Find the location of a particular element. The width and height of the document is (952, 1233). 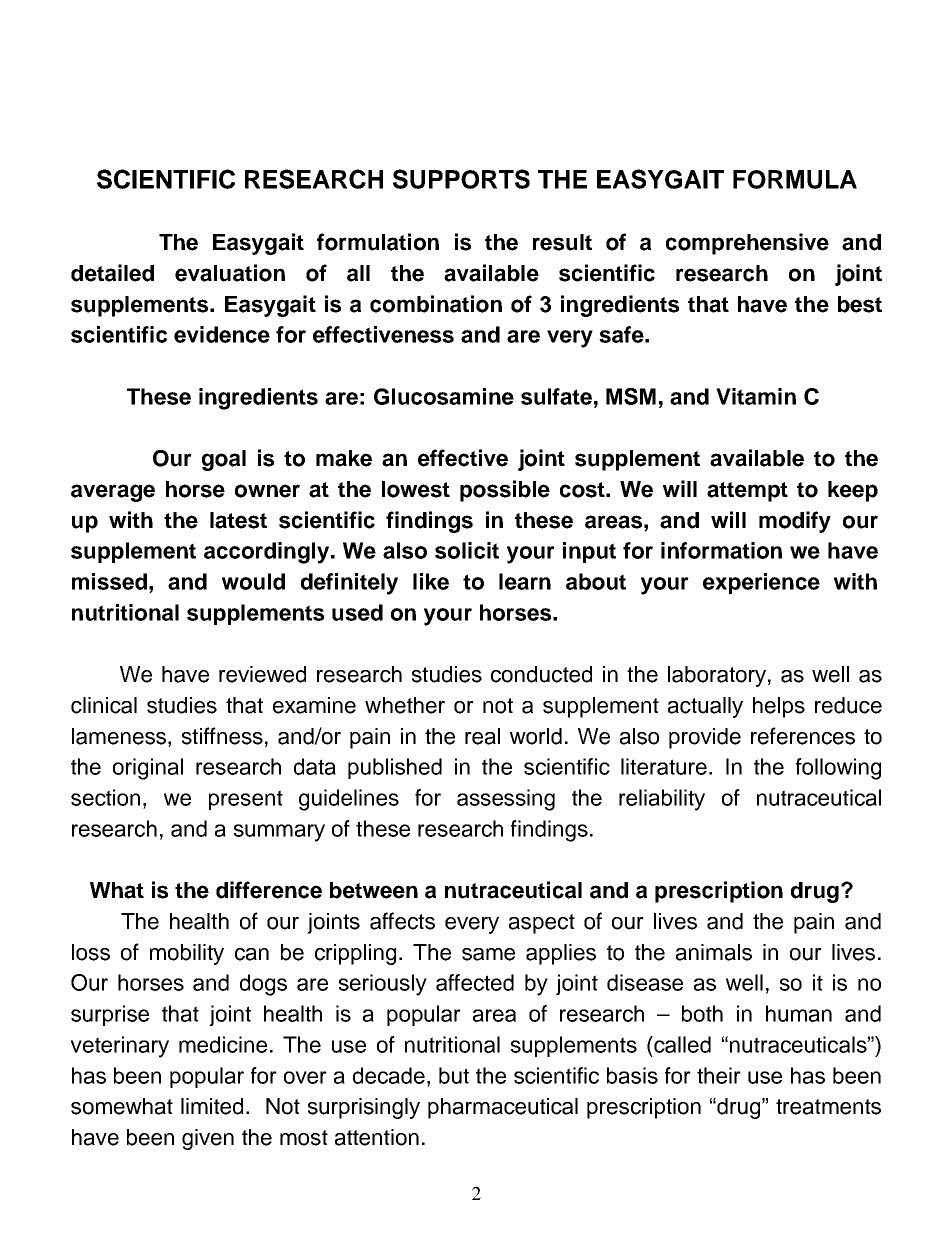

possible is located at coordinates (505, 491).
